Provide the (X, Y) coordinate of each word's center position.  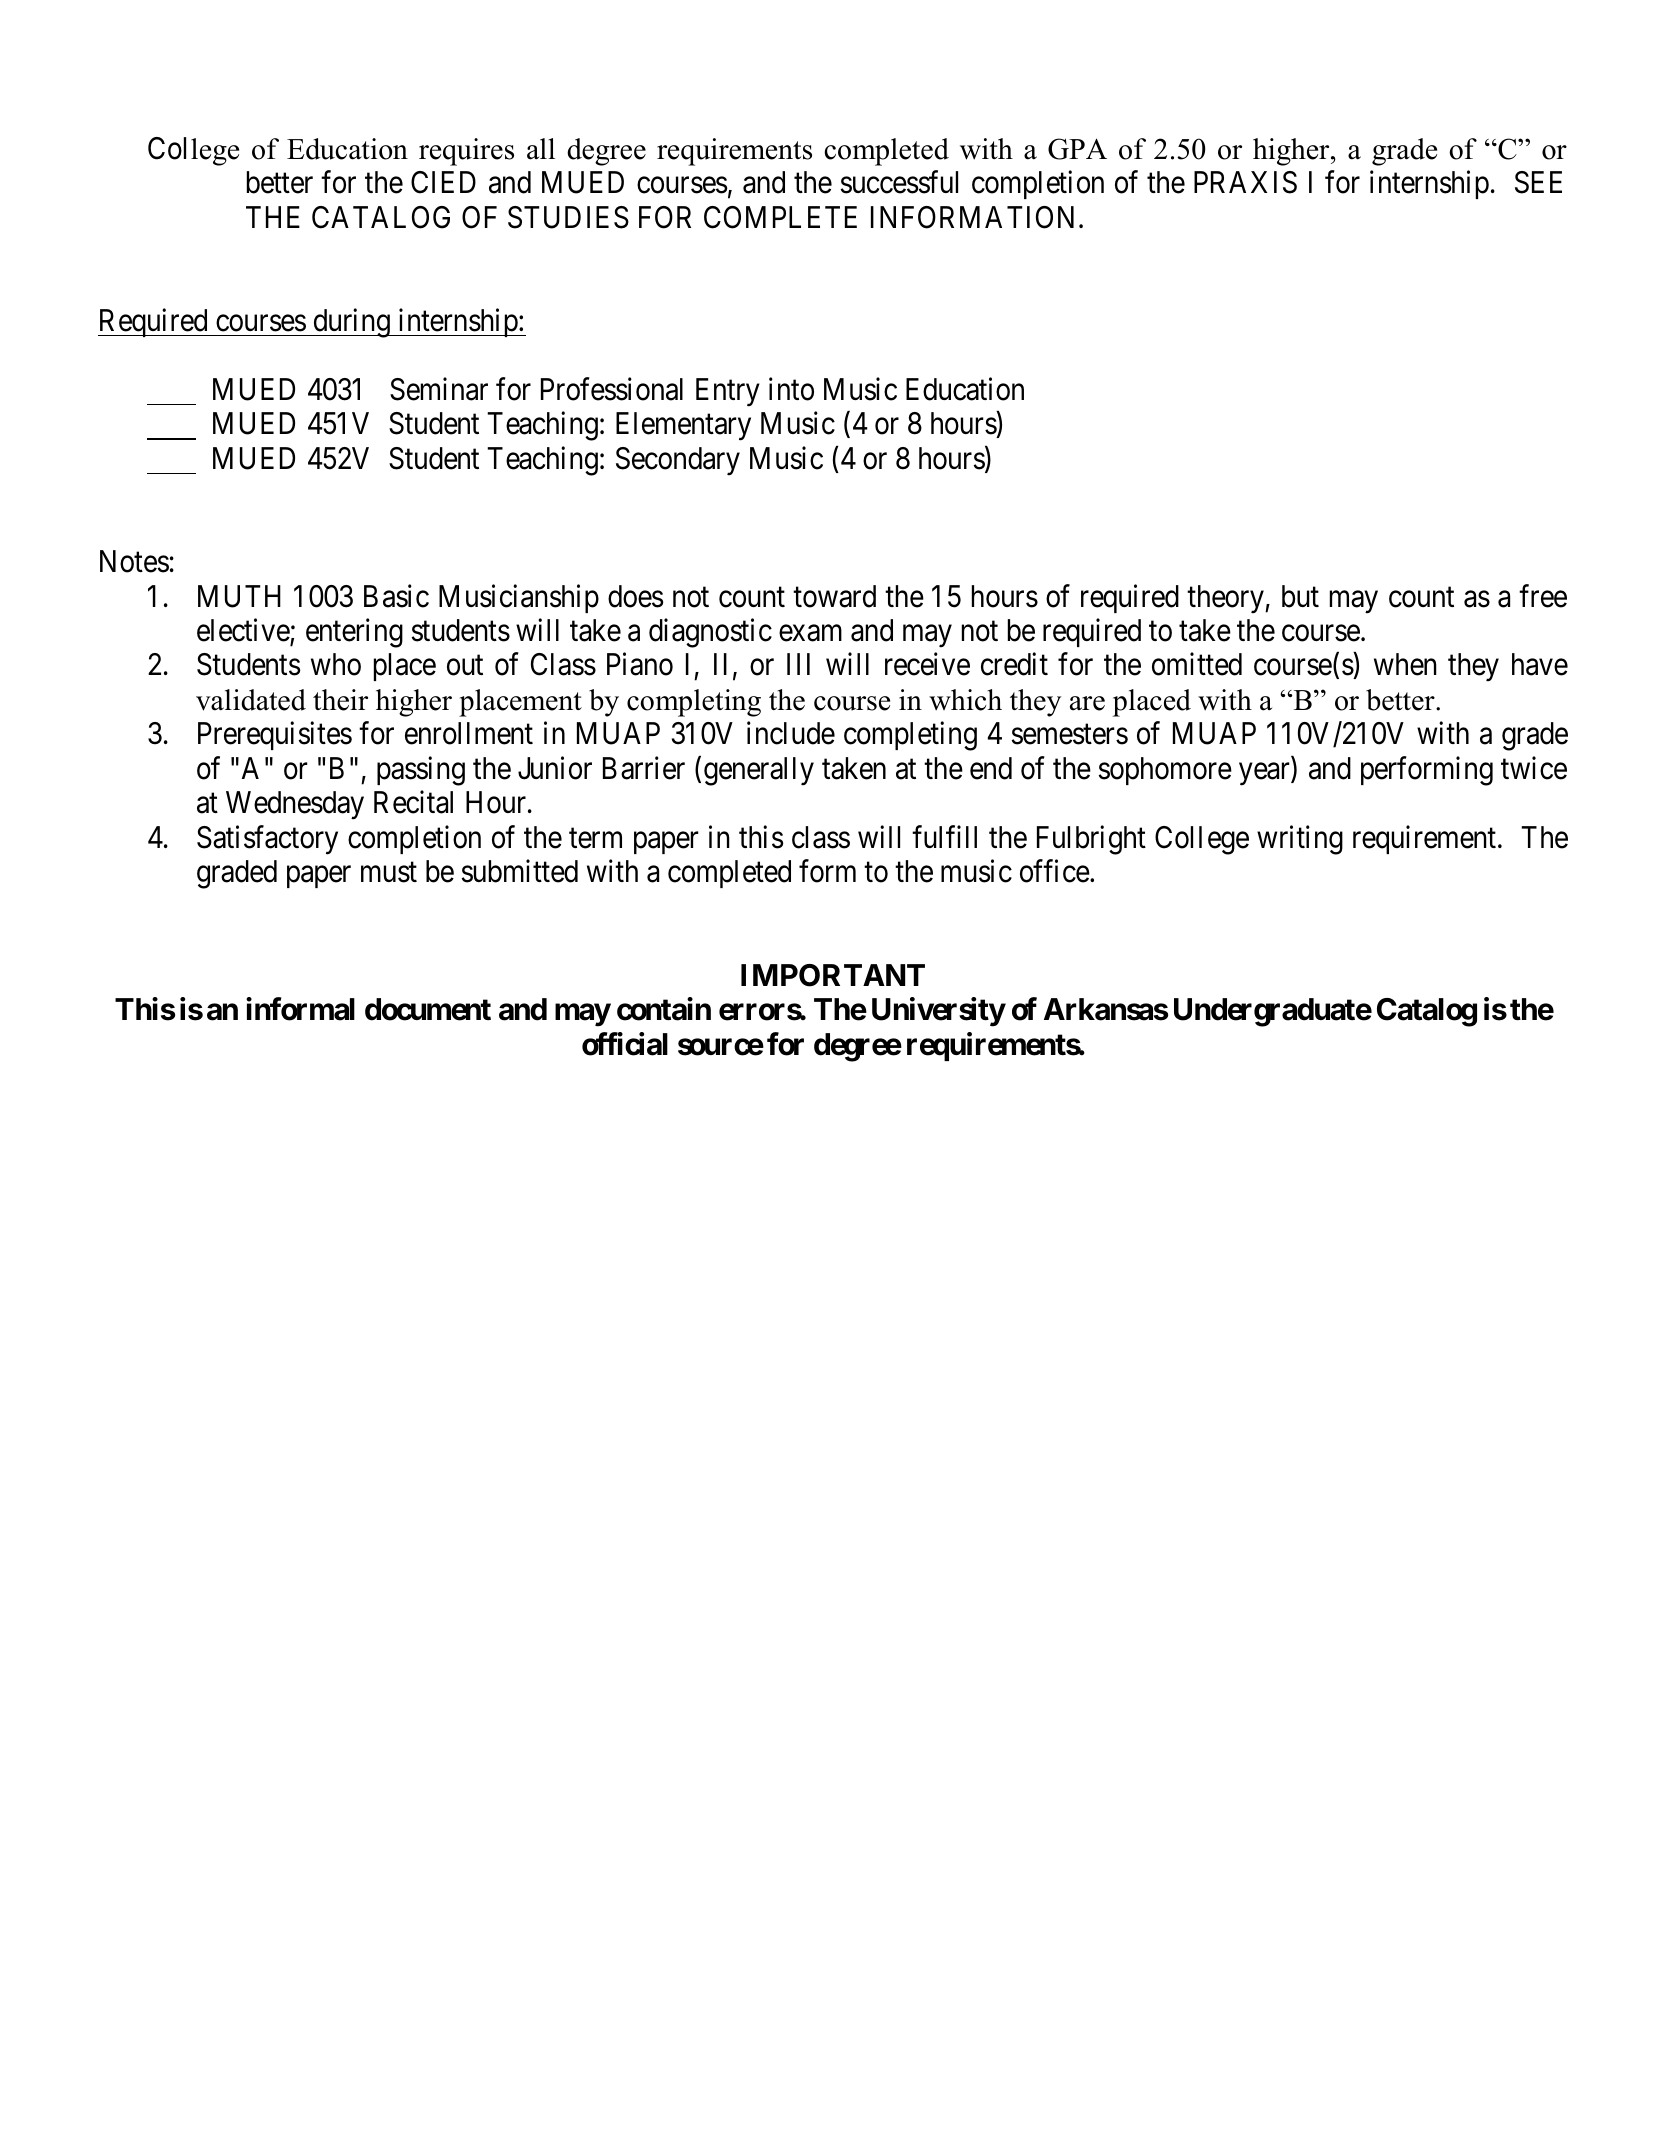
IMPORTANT (833, 975)
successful (899, 182)
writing (1300, 840)
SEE (1538, 182)
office (1055, 871)
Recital (413, 802)
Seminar (439, 389)
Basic (396, 596)
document (428, 1009)
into (791, 389)
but (1300, 596)
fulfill (944, 836)
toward (834, 596)
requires (466, 152)
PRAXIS (1245, 182)
